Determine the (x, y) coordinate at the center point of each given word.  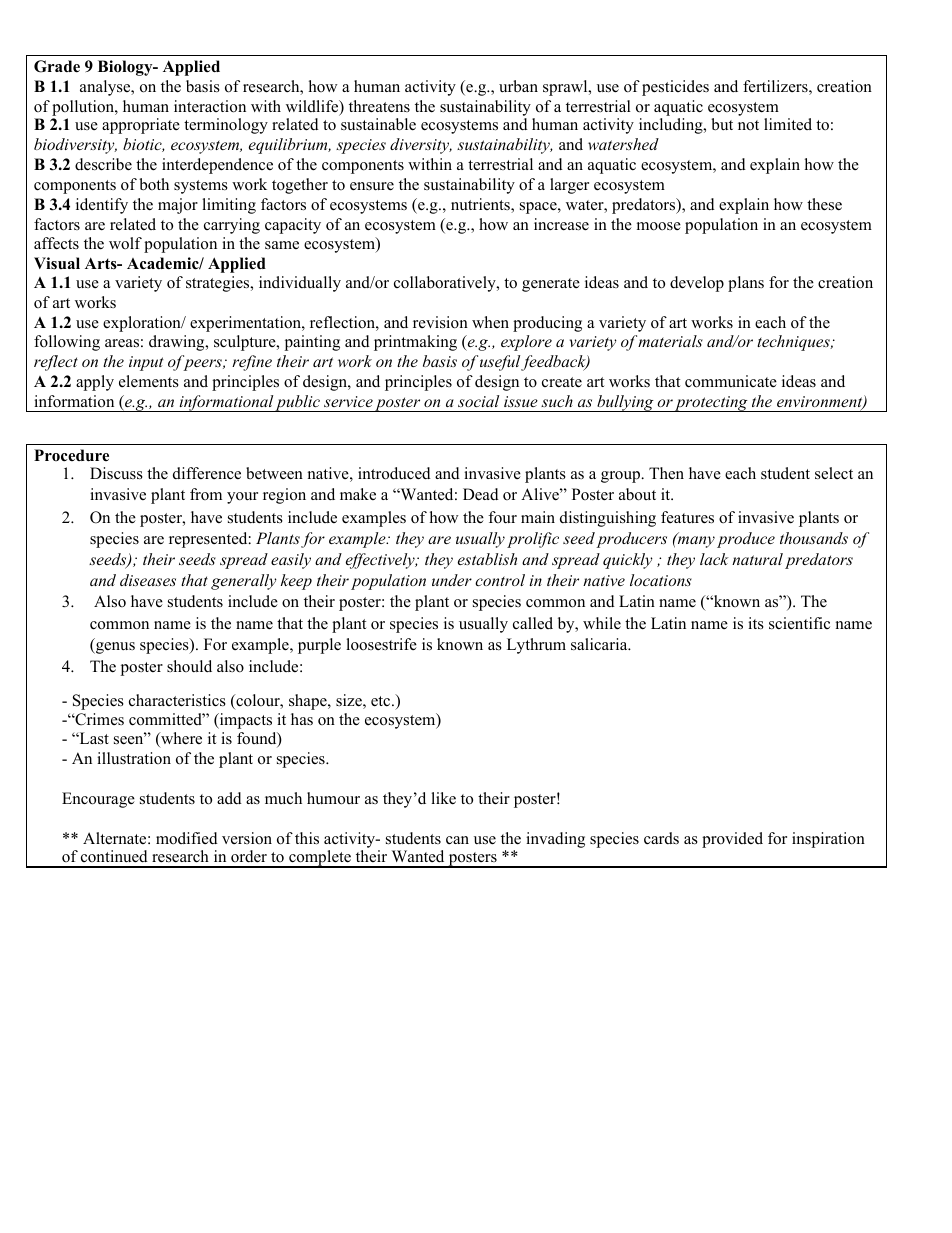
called (533, 623)
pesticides (675, 88)
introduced (394, 473)
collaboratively (446, 284)
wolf (125, 243)
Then (666, 473)
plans (746, 284)
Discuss (116, 473)
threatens (379, 106)
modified (187, 838)
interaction (210, 106)
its (756, 623)
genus (114, 648)
